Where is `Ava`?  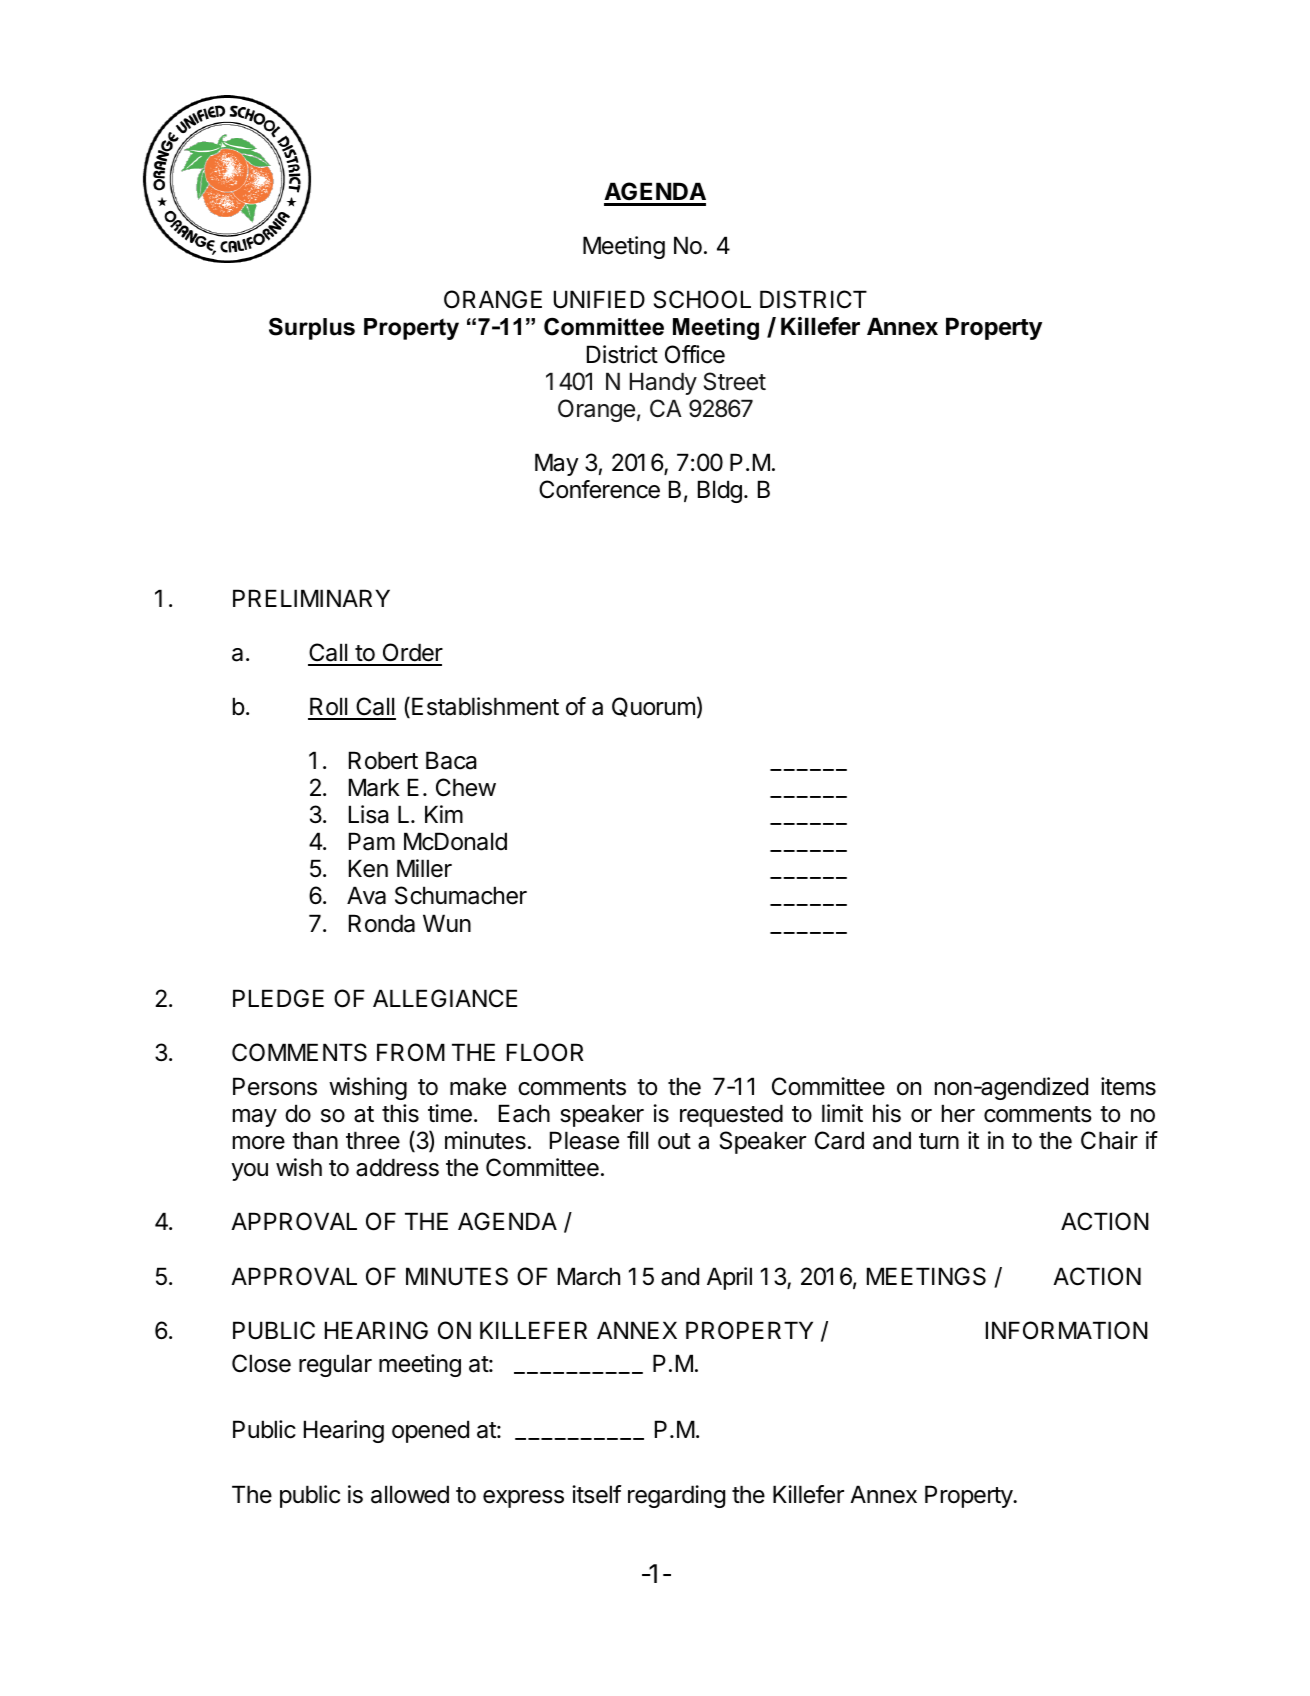 Ava is located at coordinates (366, 895).
